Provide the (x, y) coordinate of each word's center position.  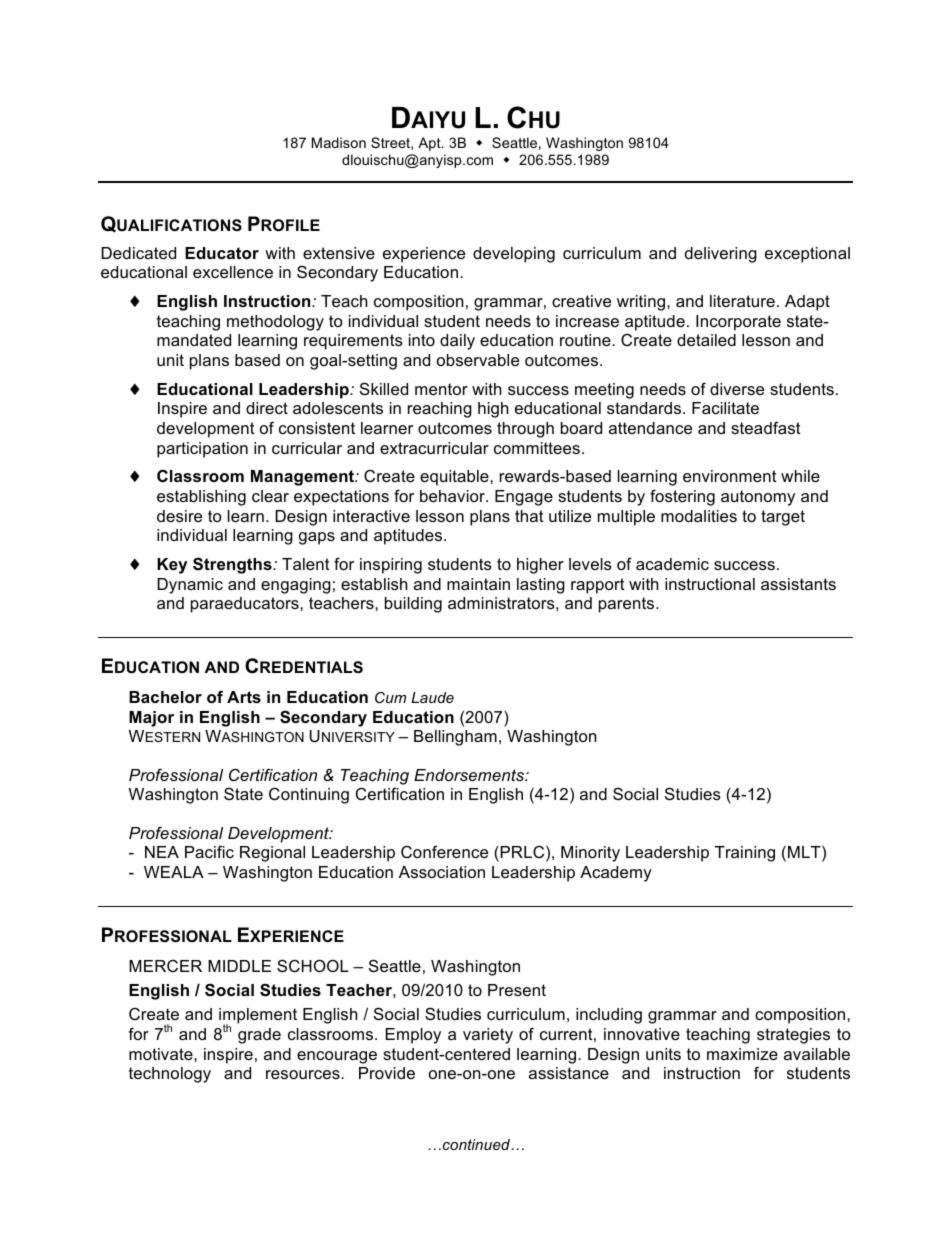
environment (730, 476)
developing (514, 255)
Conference (444, 851)
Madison (339, 142)
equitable (455, 478)
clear (270, 496)
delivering (721, 255)
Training (745, 854)
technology (170, 1075)
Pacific (209, 851)
